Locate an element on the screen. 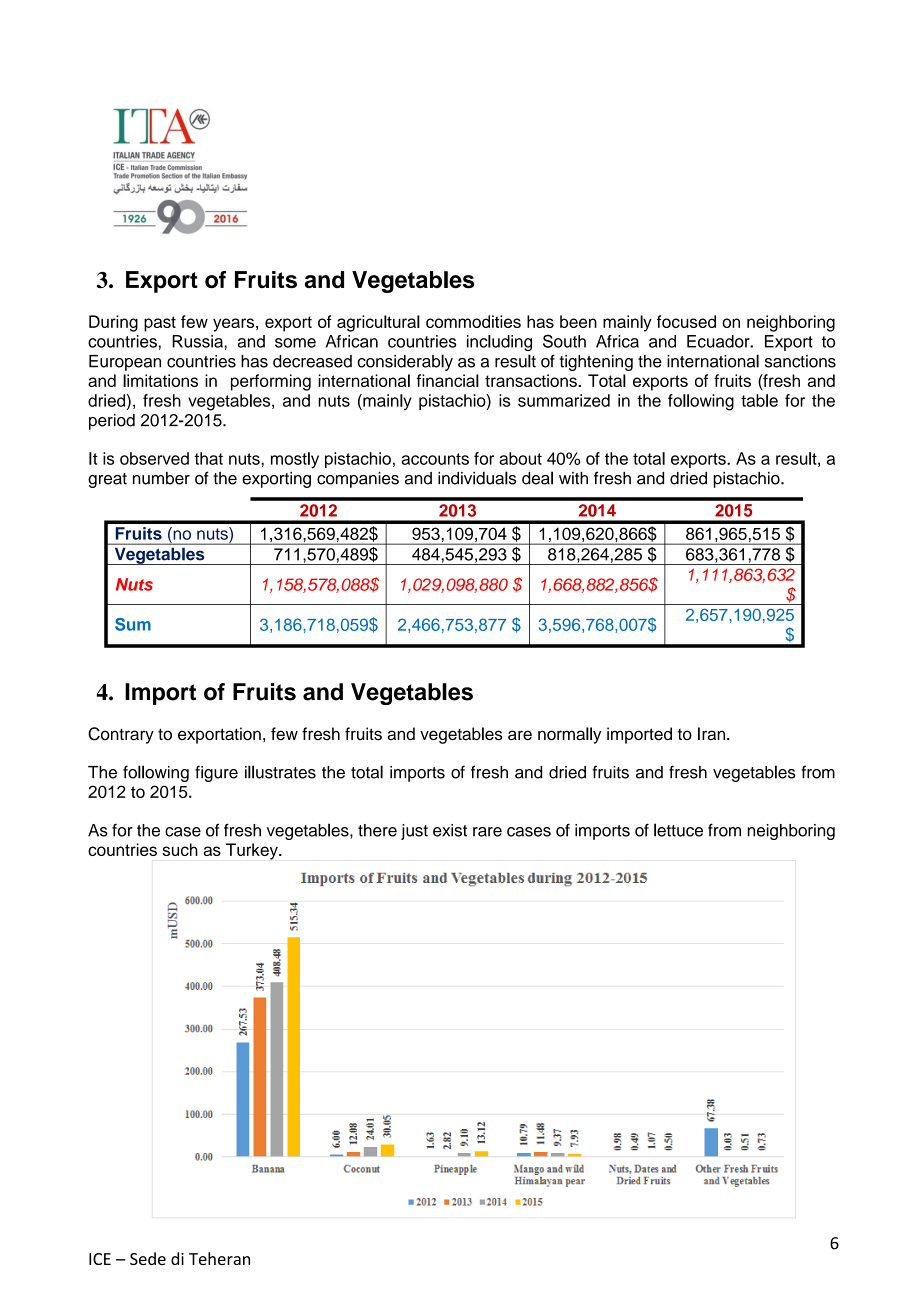 Image resolution: width=924 pixels, height=1309 pixels. Iran is located at coordinates (713, 733).
